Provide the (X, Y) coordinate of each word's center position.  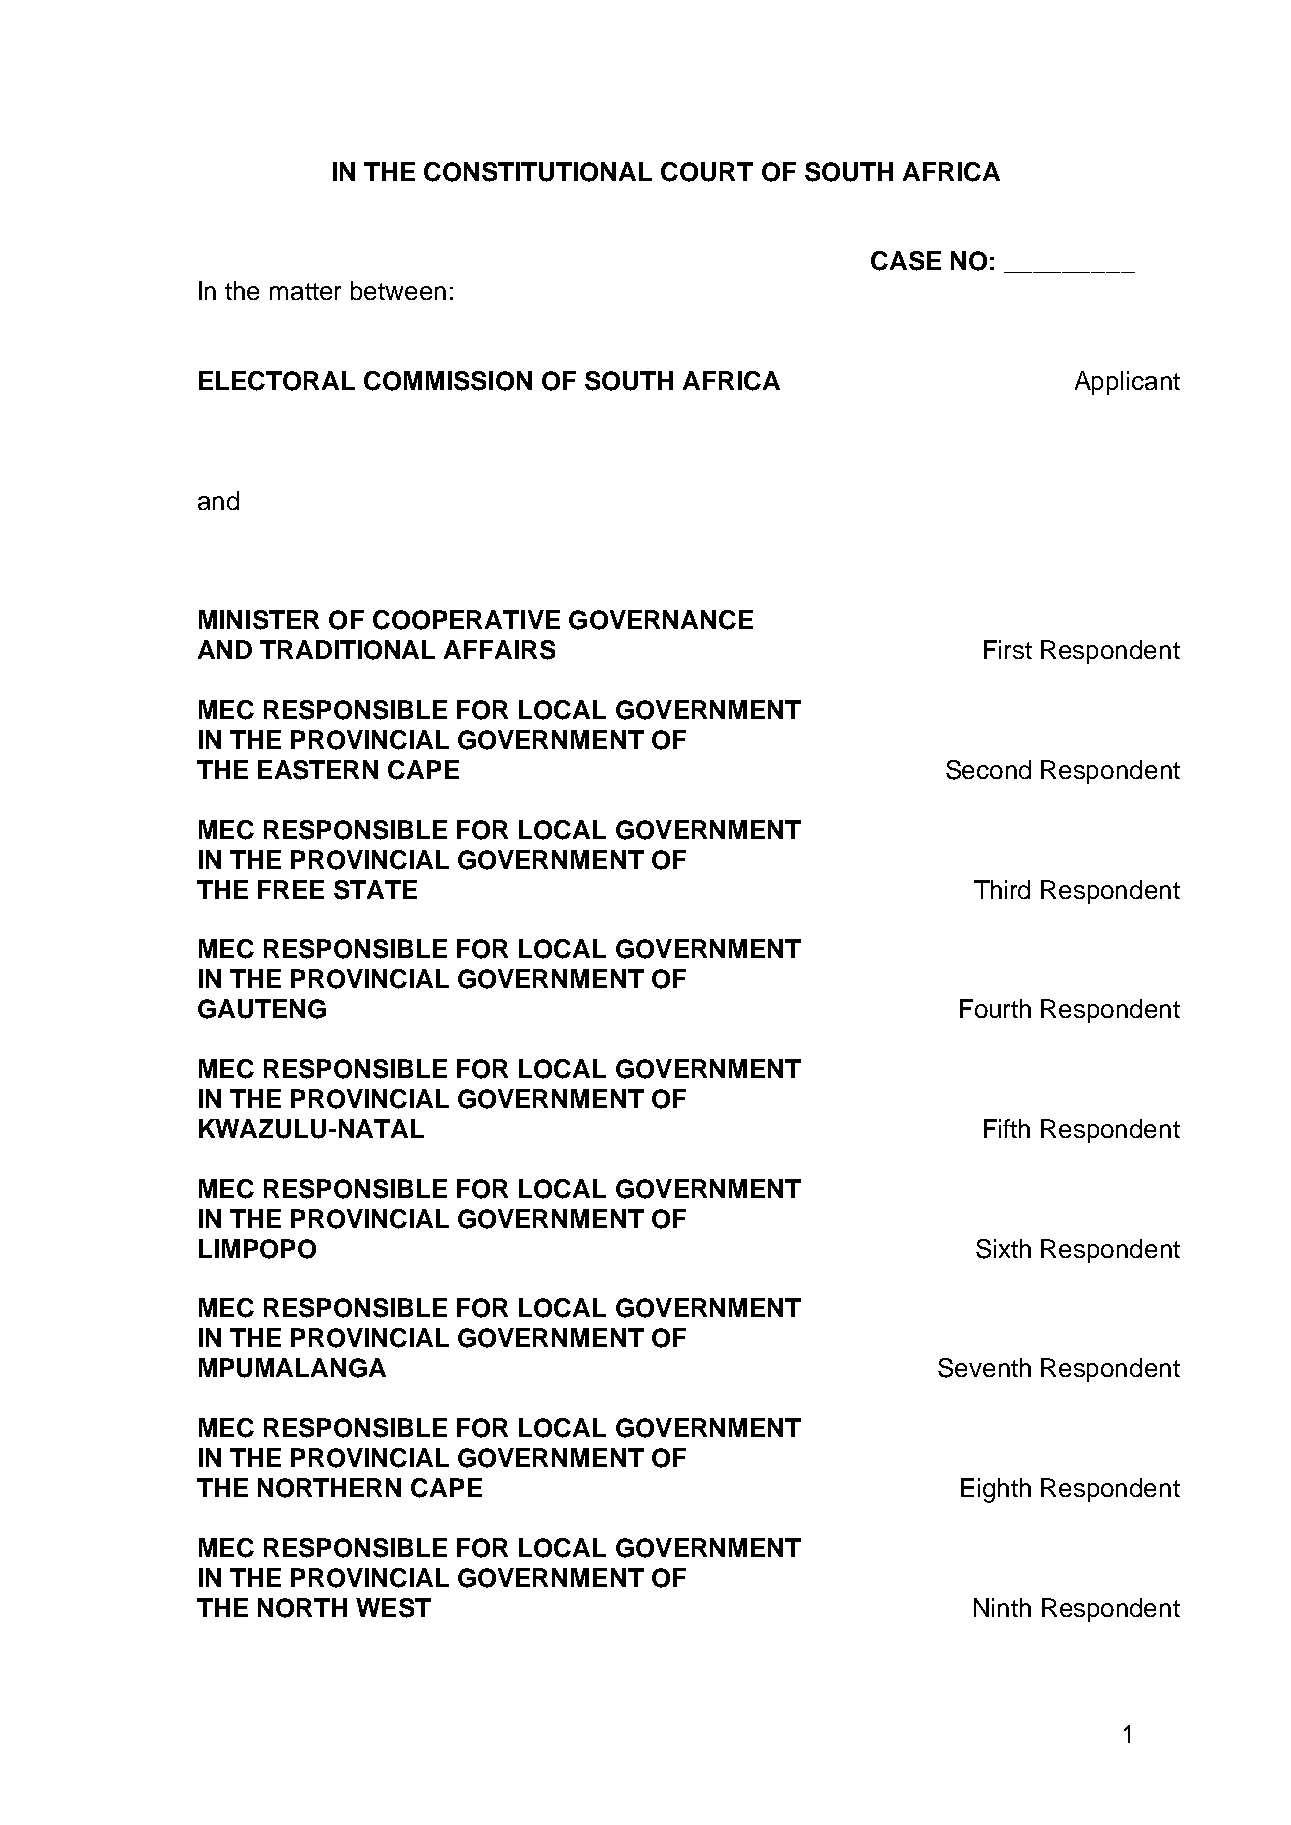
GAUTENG (262, 1009)
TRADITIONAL (347, 650)
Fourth (995, 1008)
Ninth (1002, 1607)
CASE (906, 261)
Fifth (1007, 1128)
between (398, 290)
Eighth (996, 1490)
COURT (707, 172)
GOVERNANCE (661, 620)
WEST (393, 1608)
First (1008, 649)
